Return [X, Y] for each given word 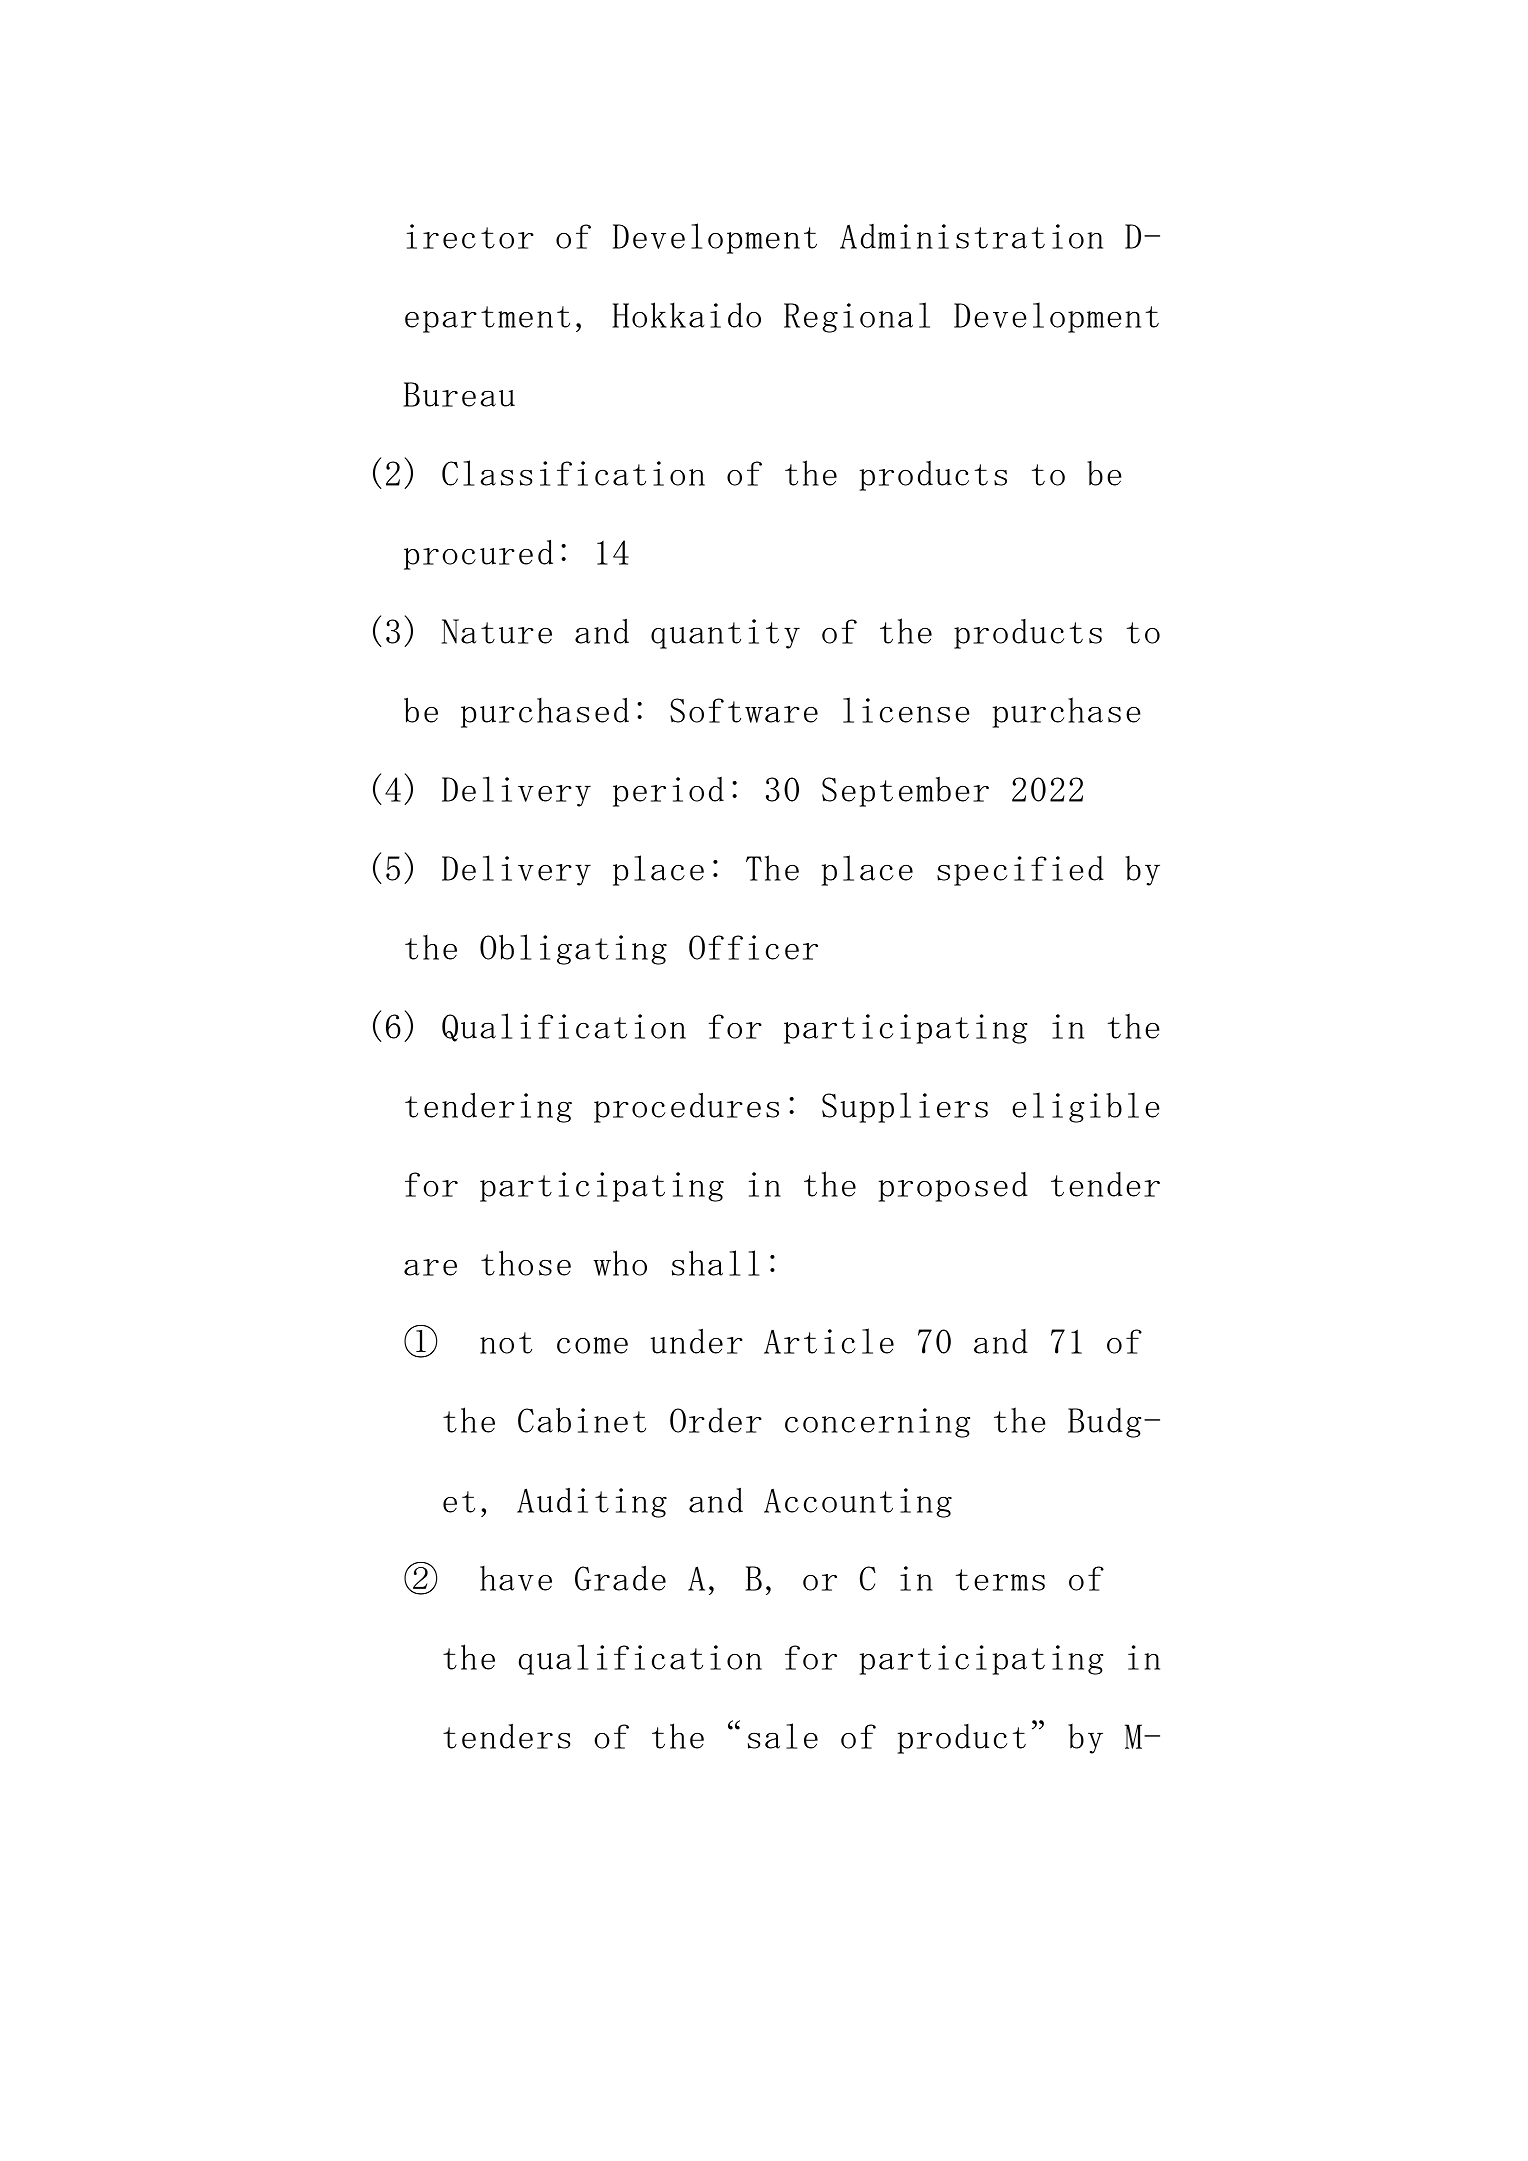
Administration [971, 236]
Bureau [459, 394]
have [516, 1578]
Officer [753, 947]
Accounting [858, 1503]
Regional [857, 317]
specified [1020, 871]
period [668, 791]
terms [1000, 1580]
